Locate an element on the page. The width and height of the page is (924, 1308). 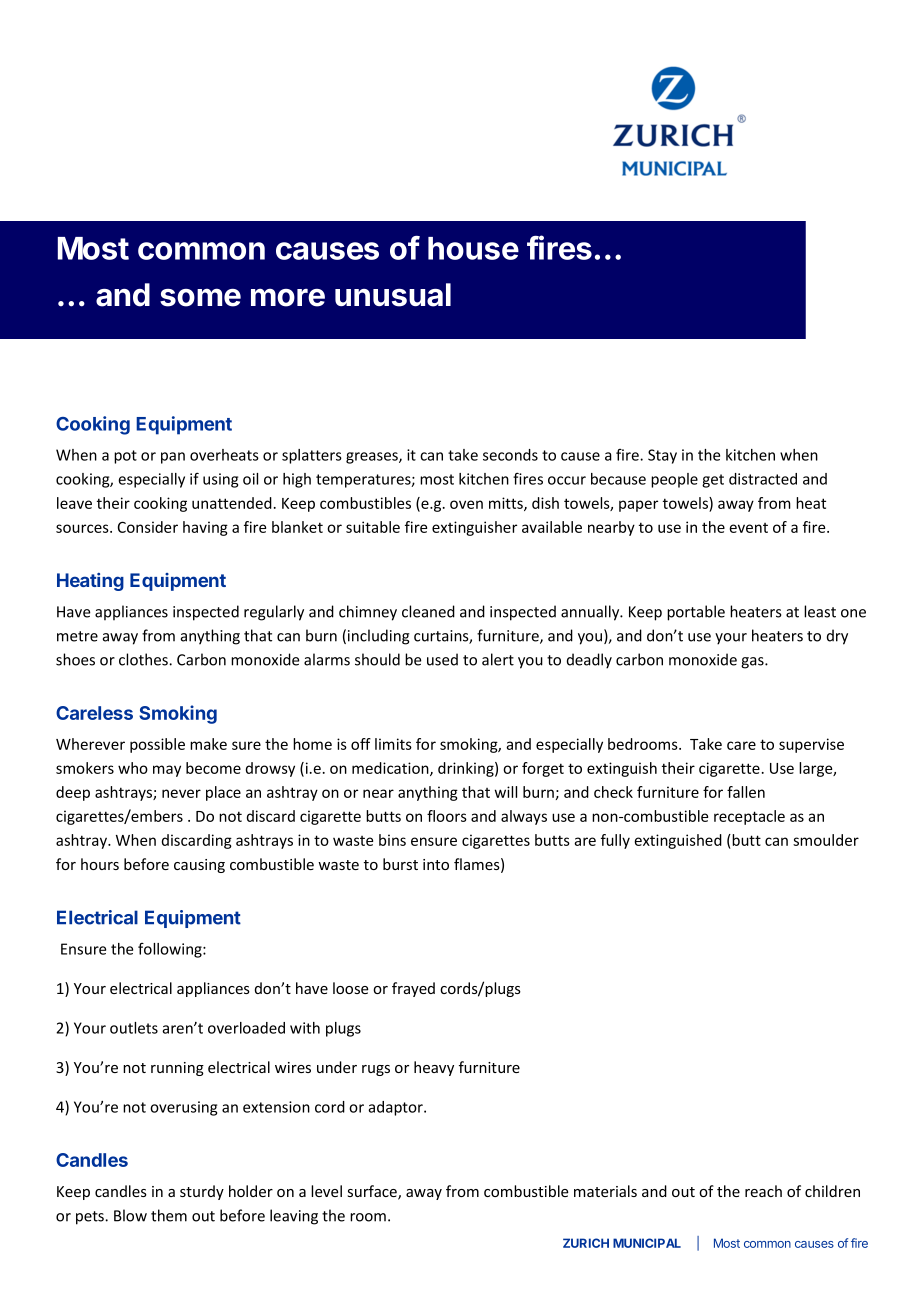
least is located at coordinates (820, 611).
